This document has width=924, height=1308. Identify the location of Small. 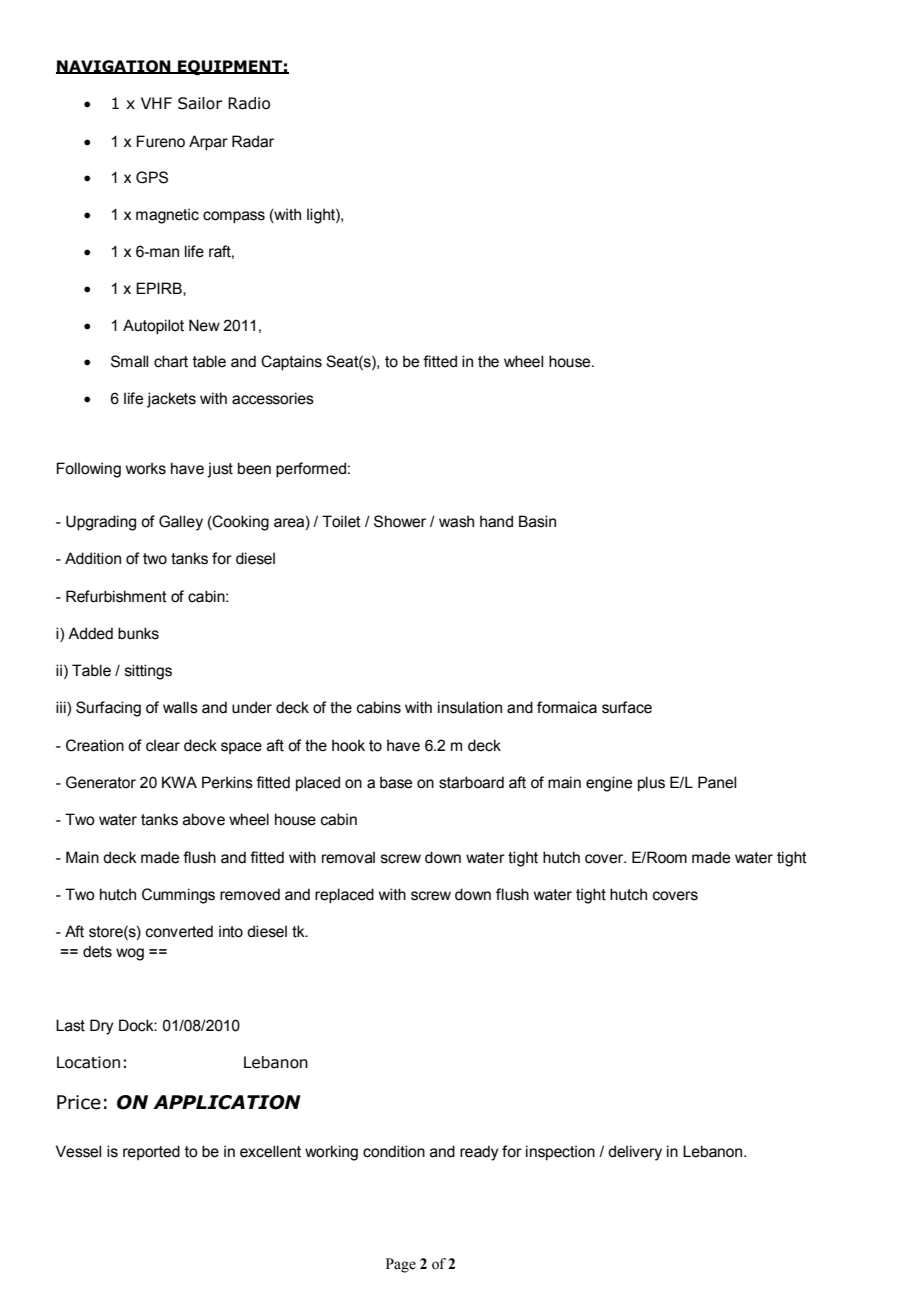
(129, 361).
